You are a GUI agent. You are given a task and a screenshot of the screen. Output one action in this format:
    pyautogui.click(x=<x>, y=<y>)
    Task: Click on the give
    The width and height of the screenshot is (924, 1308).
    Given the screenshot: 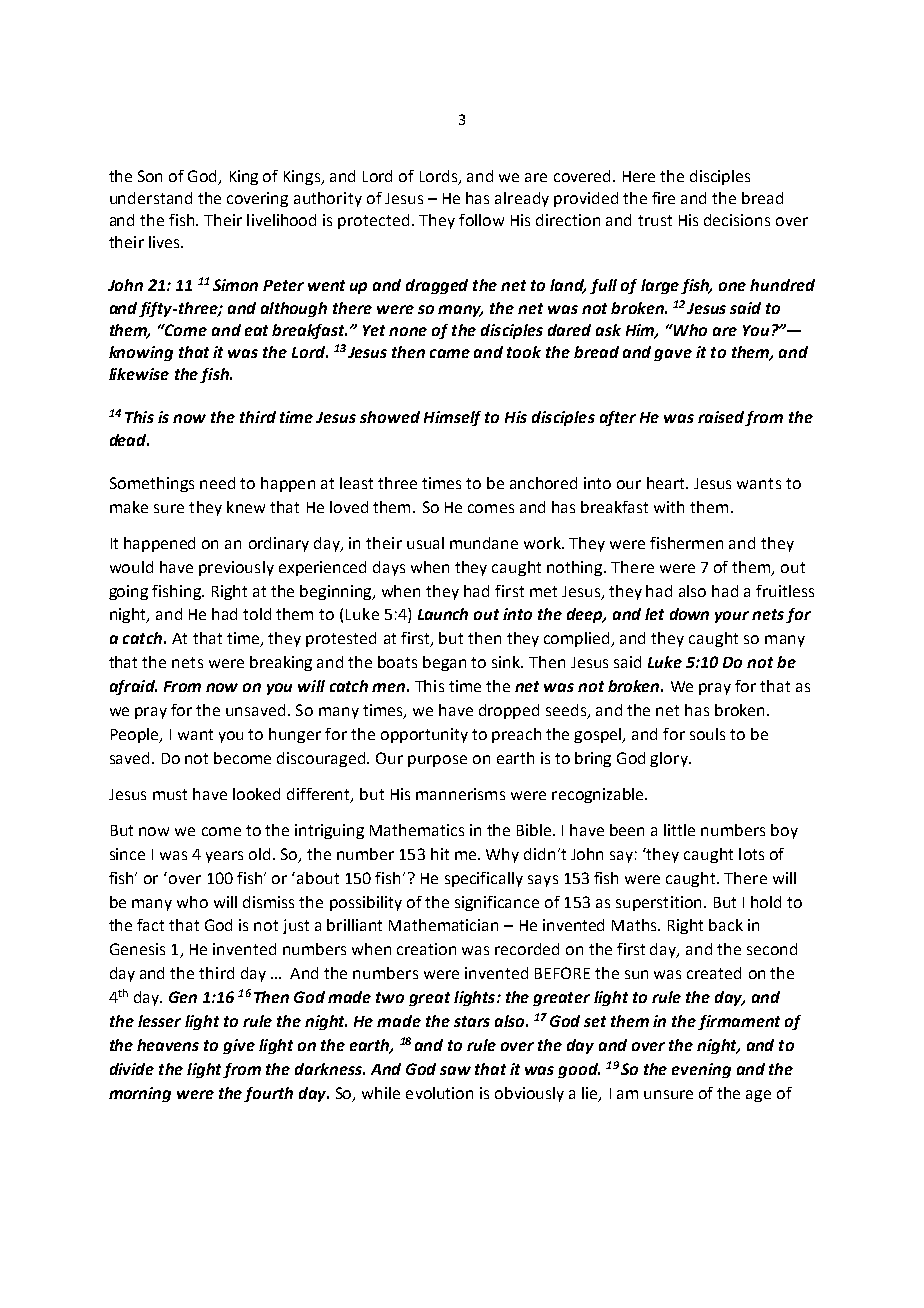 What is the action you would take?
    pyautogui.click(x=239, y=1046)
